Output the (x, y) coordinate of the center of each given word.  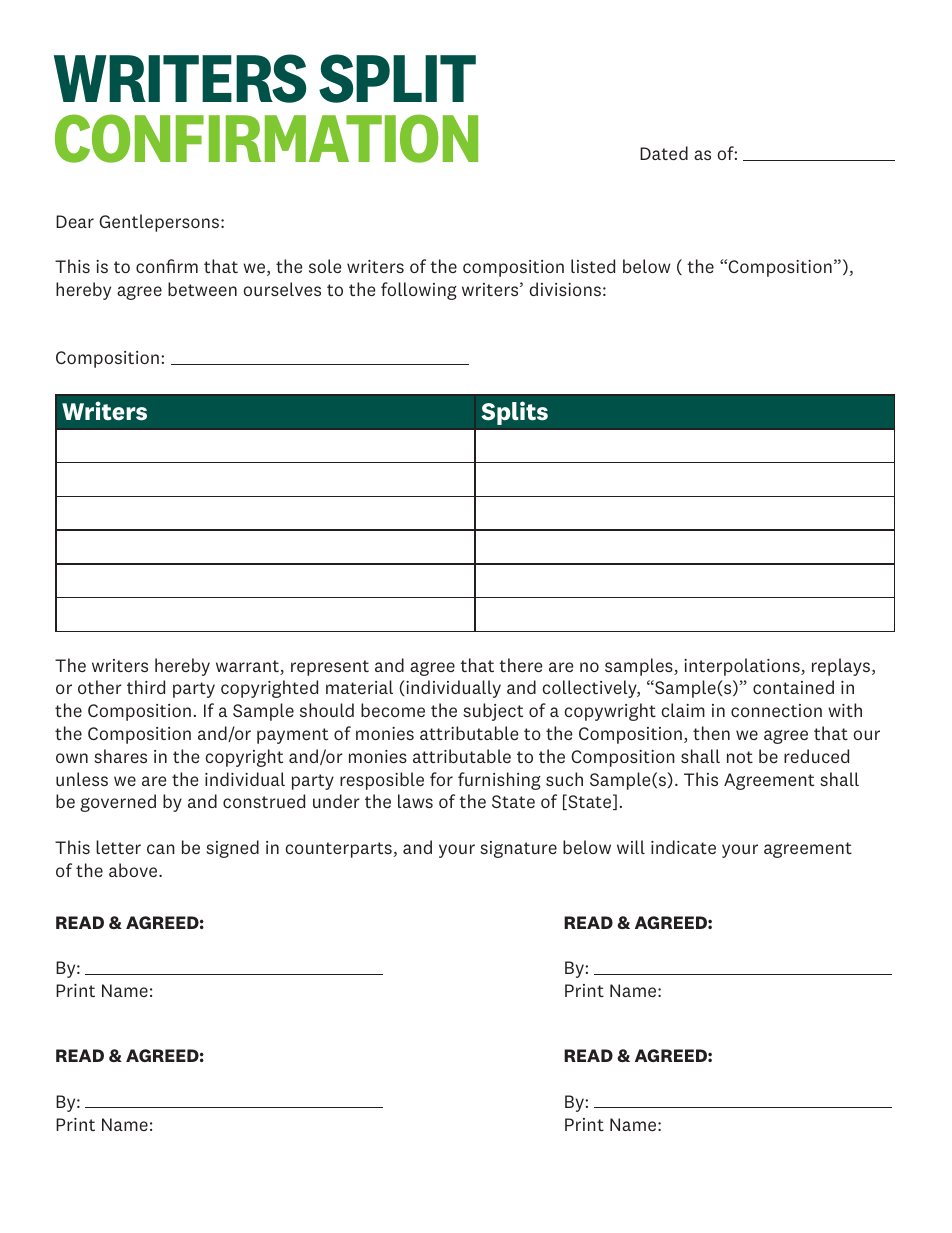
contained (793, 687)
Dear (75, 221)
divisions (565, 289)
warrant (248, 667)
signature (519, 849)
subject (493, 712)
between (202, 289)
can (161, 849)
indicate (683, 847)
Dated (664, 153)
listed (593, 266)
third (146, 687)
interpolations (743, 667)
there (520, 665)
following (419, 291)
